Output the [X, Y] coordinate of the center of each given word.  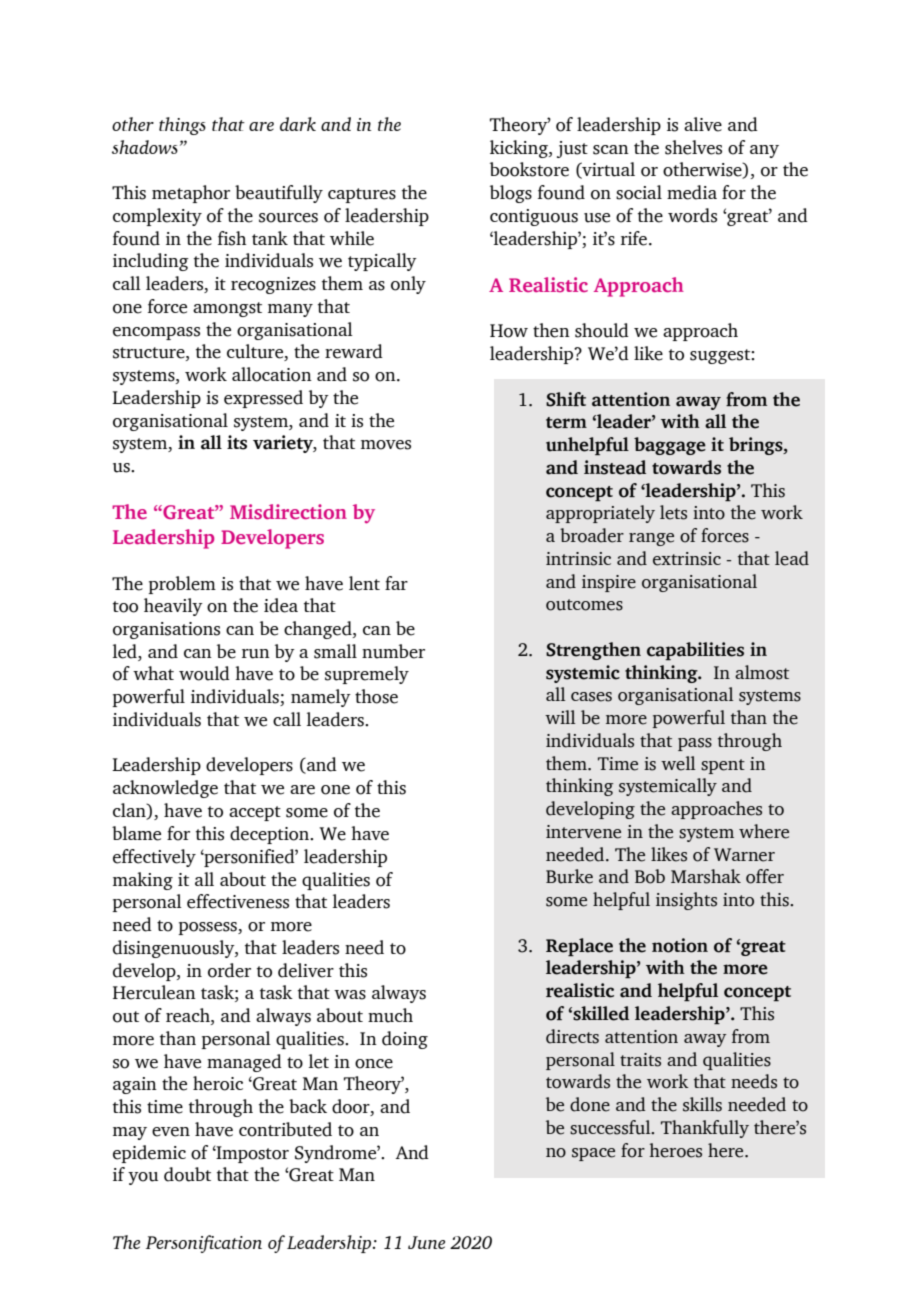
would [204, 673]
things [182, 126]
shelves [693, 147]
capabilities [695, 651]
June [426, 1242]
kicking [520, 149]
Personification [204, 1244]
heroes [676, 1150]
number [393, 651]
